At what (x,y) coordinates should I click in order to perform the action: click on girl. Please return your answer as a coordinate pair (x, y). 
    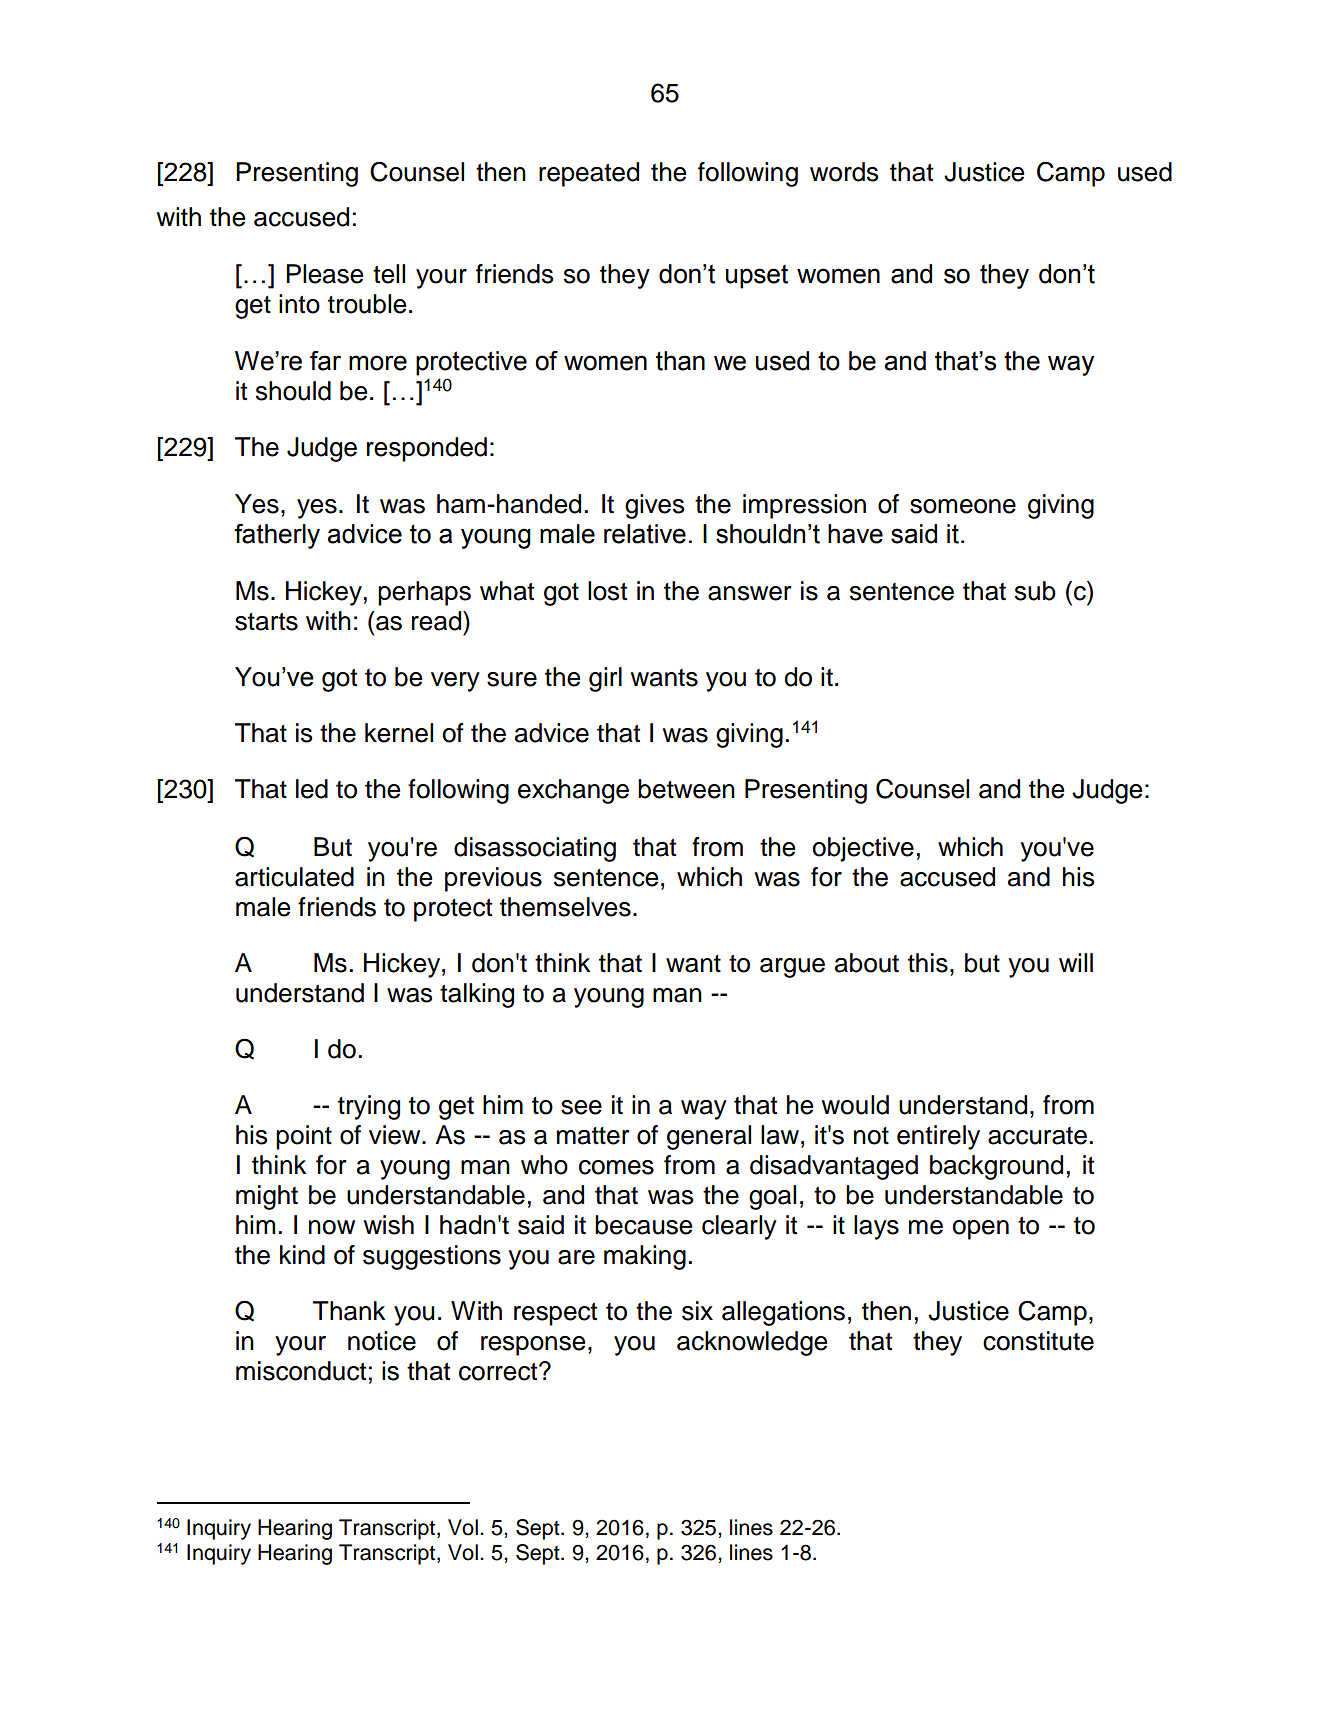
    Looking at the image, I should click on (605, 679).
